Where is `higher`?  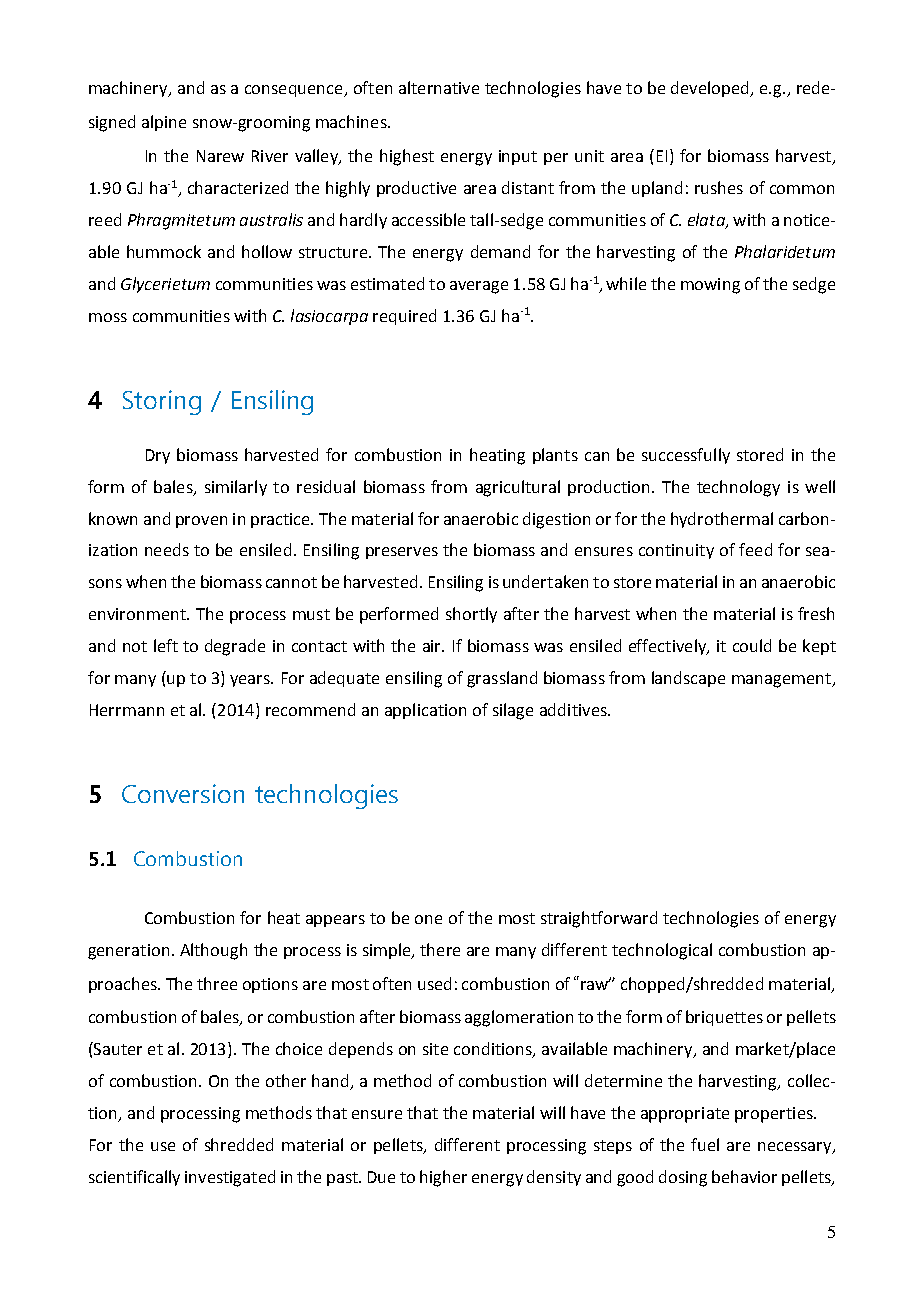
higher is located at coordinates (443, 1178).
